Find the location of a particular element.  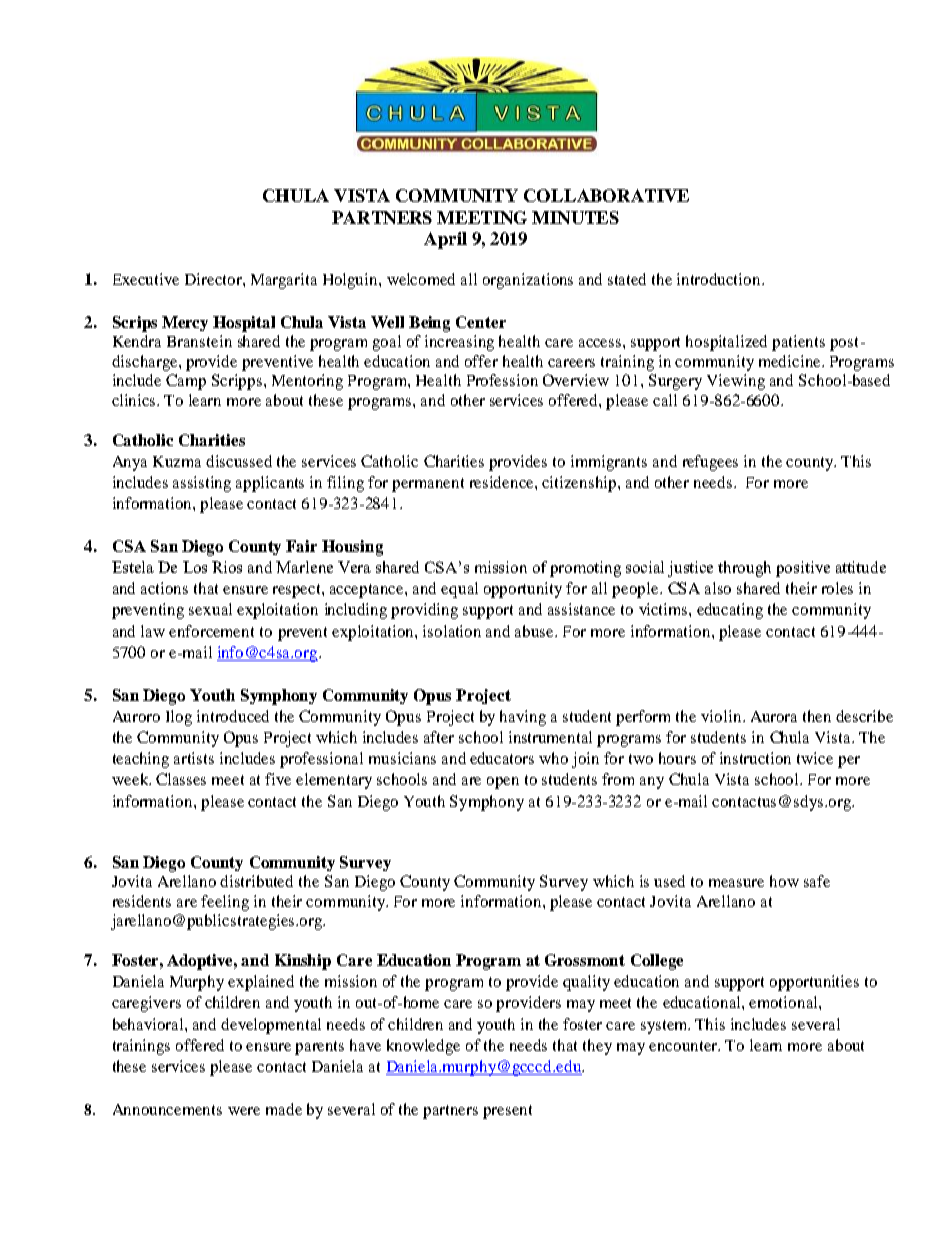

enforcement is located at coordinates (211, 631).
